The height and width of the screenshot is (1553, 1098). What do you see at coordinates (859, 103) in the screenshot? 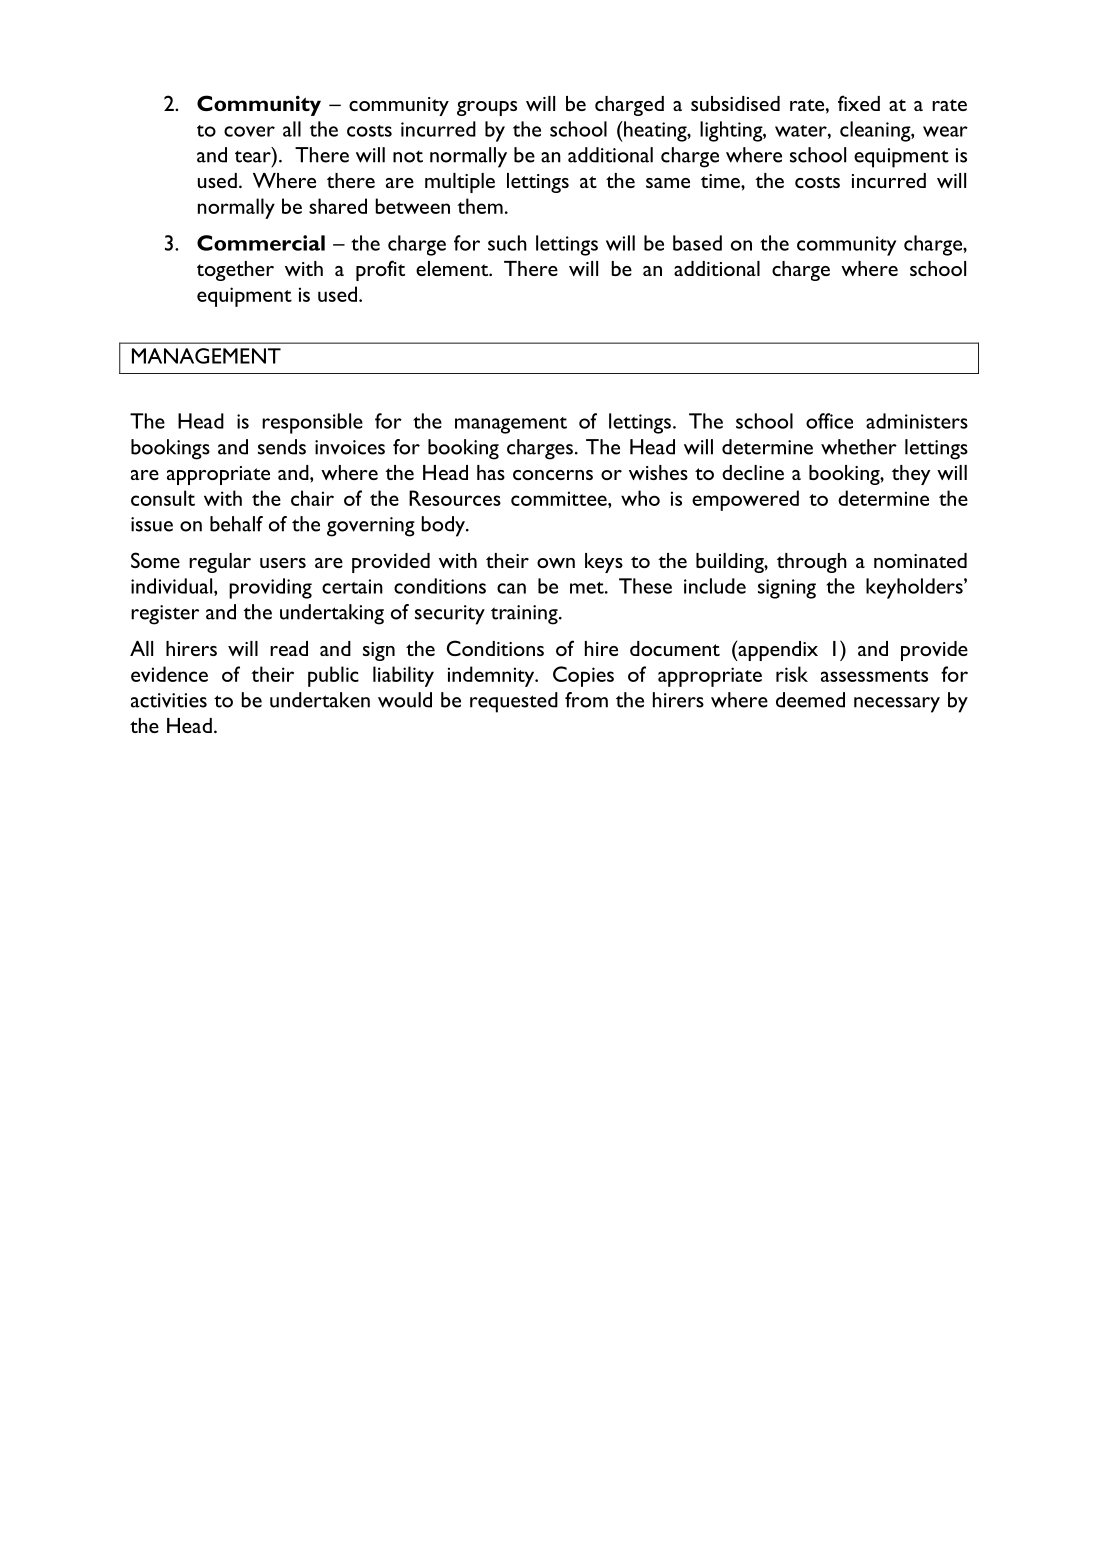
I see `fixed` at bounding box center [859, 103].
